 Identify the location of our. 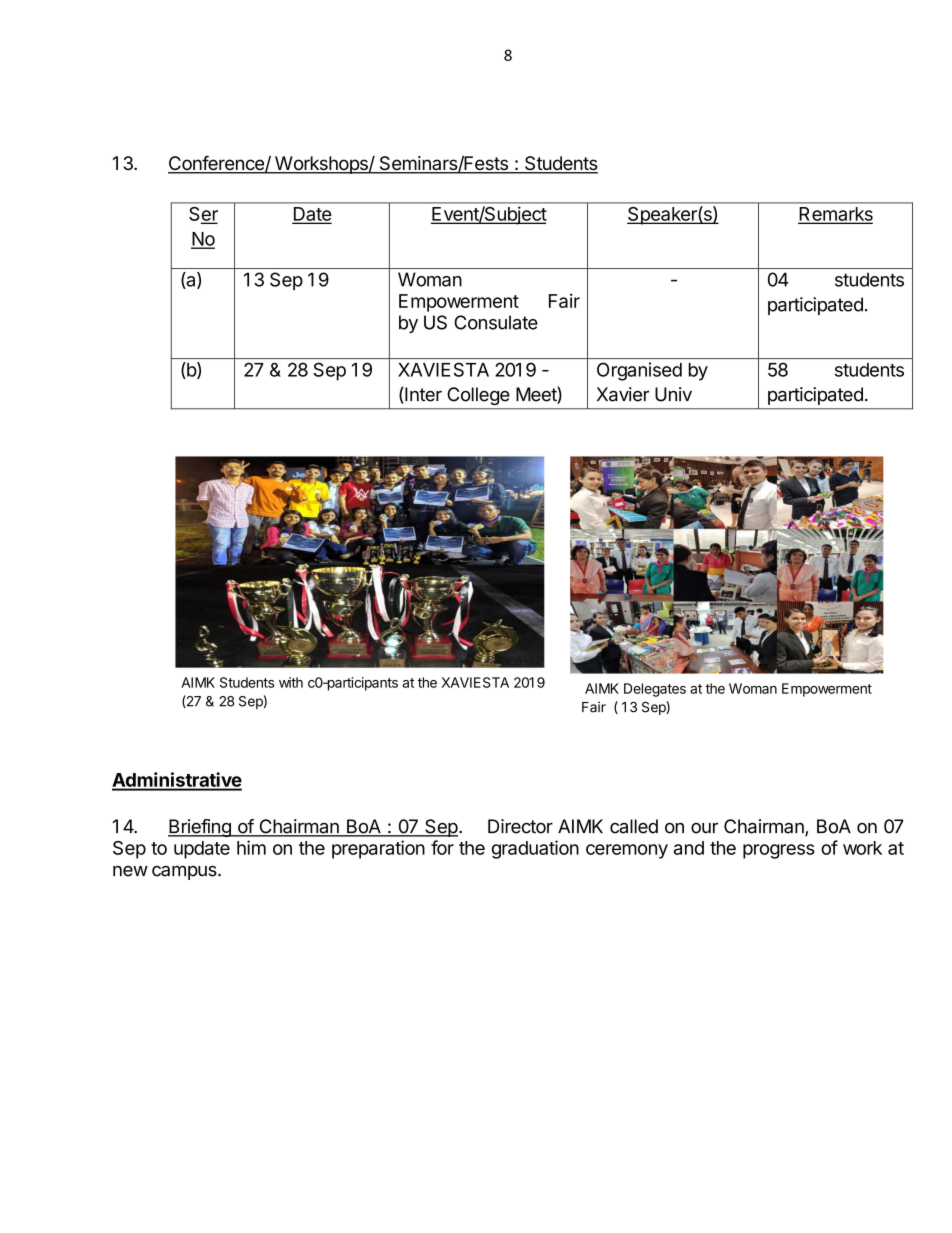
(704, 828).
